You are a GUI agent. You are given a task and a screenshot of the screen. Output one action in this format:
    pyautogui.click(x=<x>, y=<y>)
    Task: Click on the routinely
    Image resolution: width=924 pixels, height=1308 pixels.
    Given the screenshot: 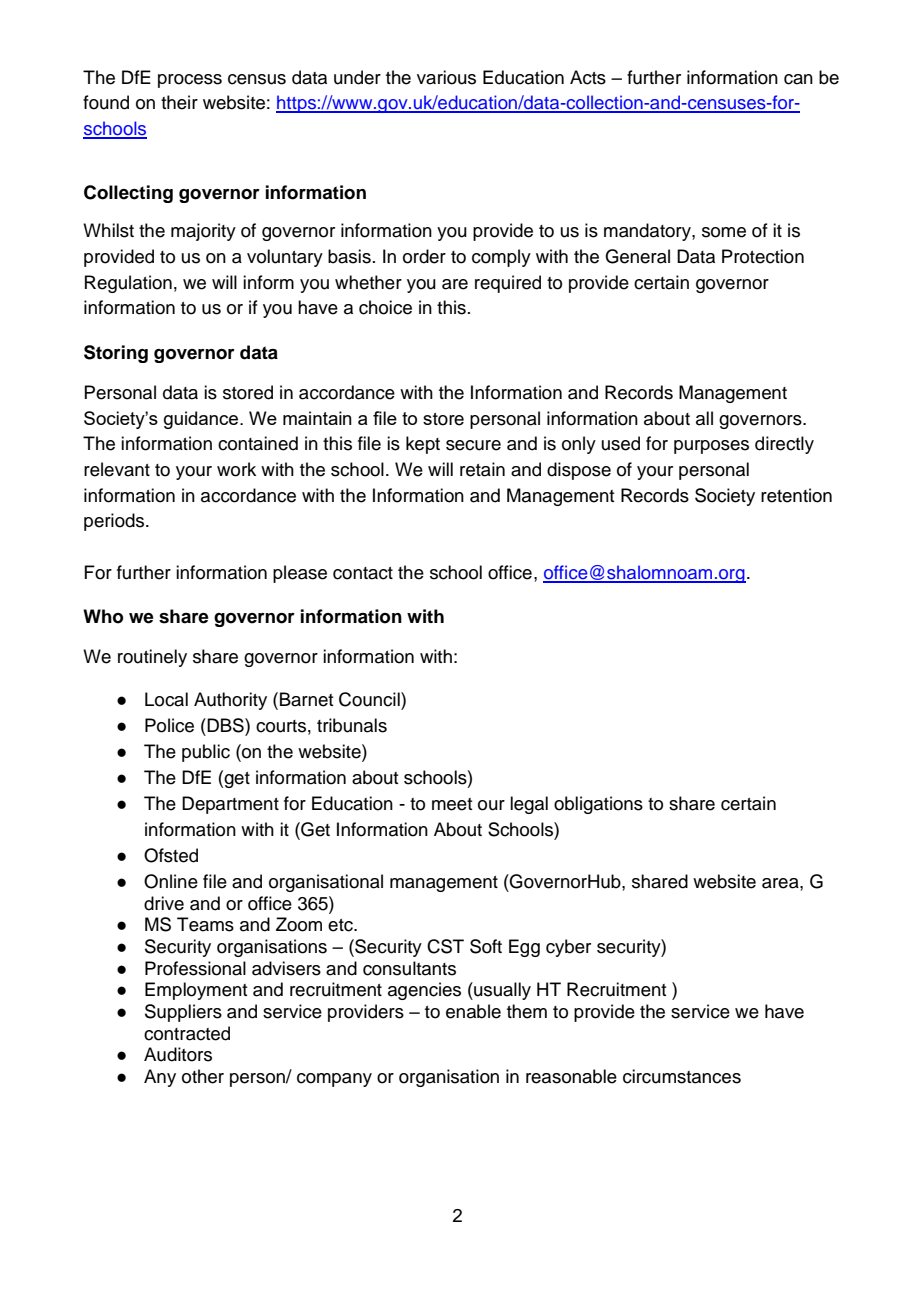 What is the action you would take?
    pyautogui.click(x=152, y=658)
